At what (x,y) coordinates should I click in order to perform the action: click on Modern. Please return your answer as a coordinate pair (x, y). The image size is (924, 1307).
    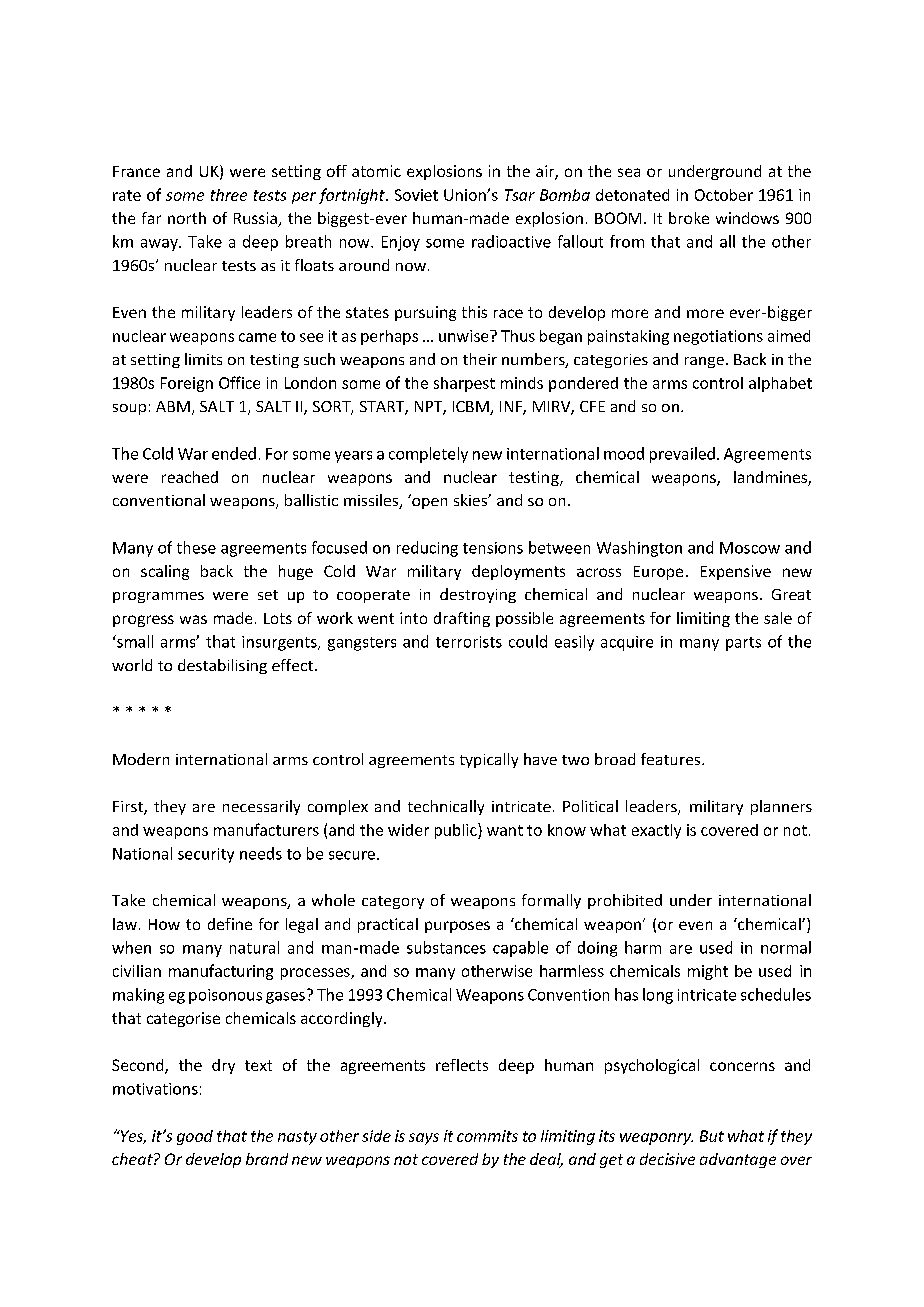
    Looking at the image, I should click on (141, 759).
